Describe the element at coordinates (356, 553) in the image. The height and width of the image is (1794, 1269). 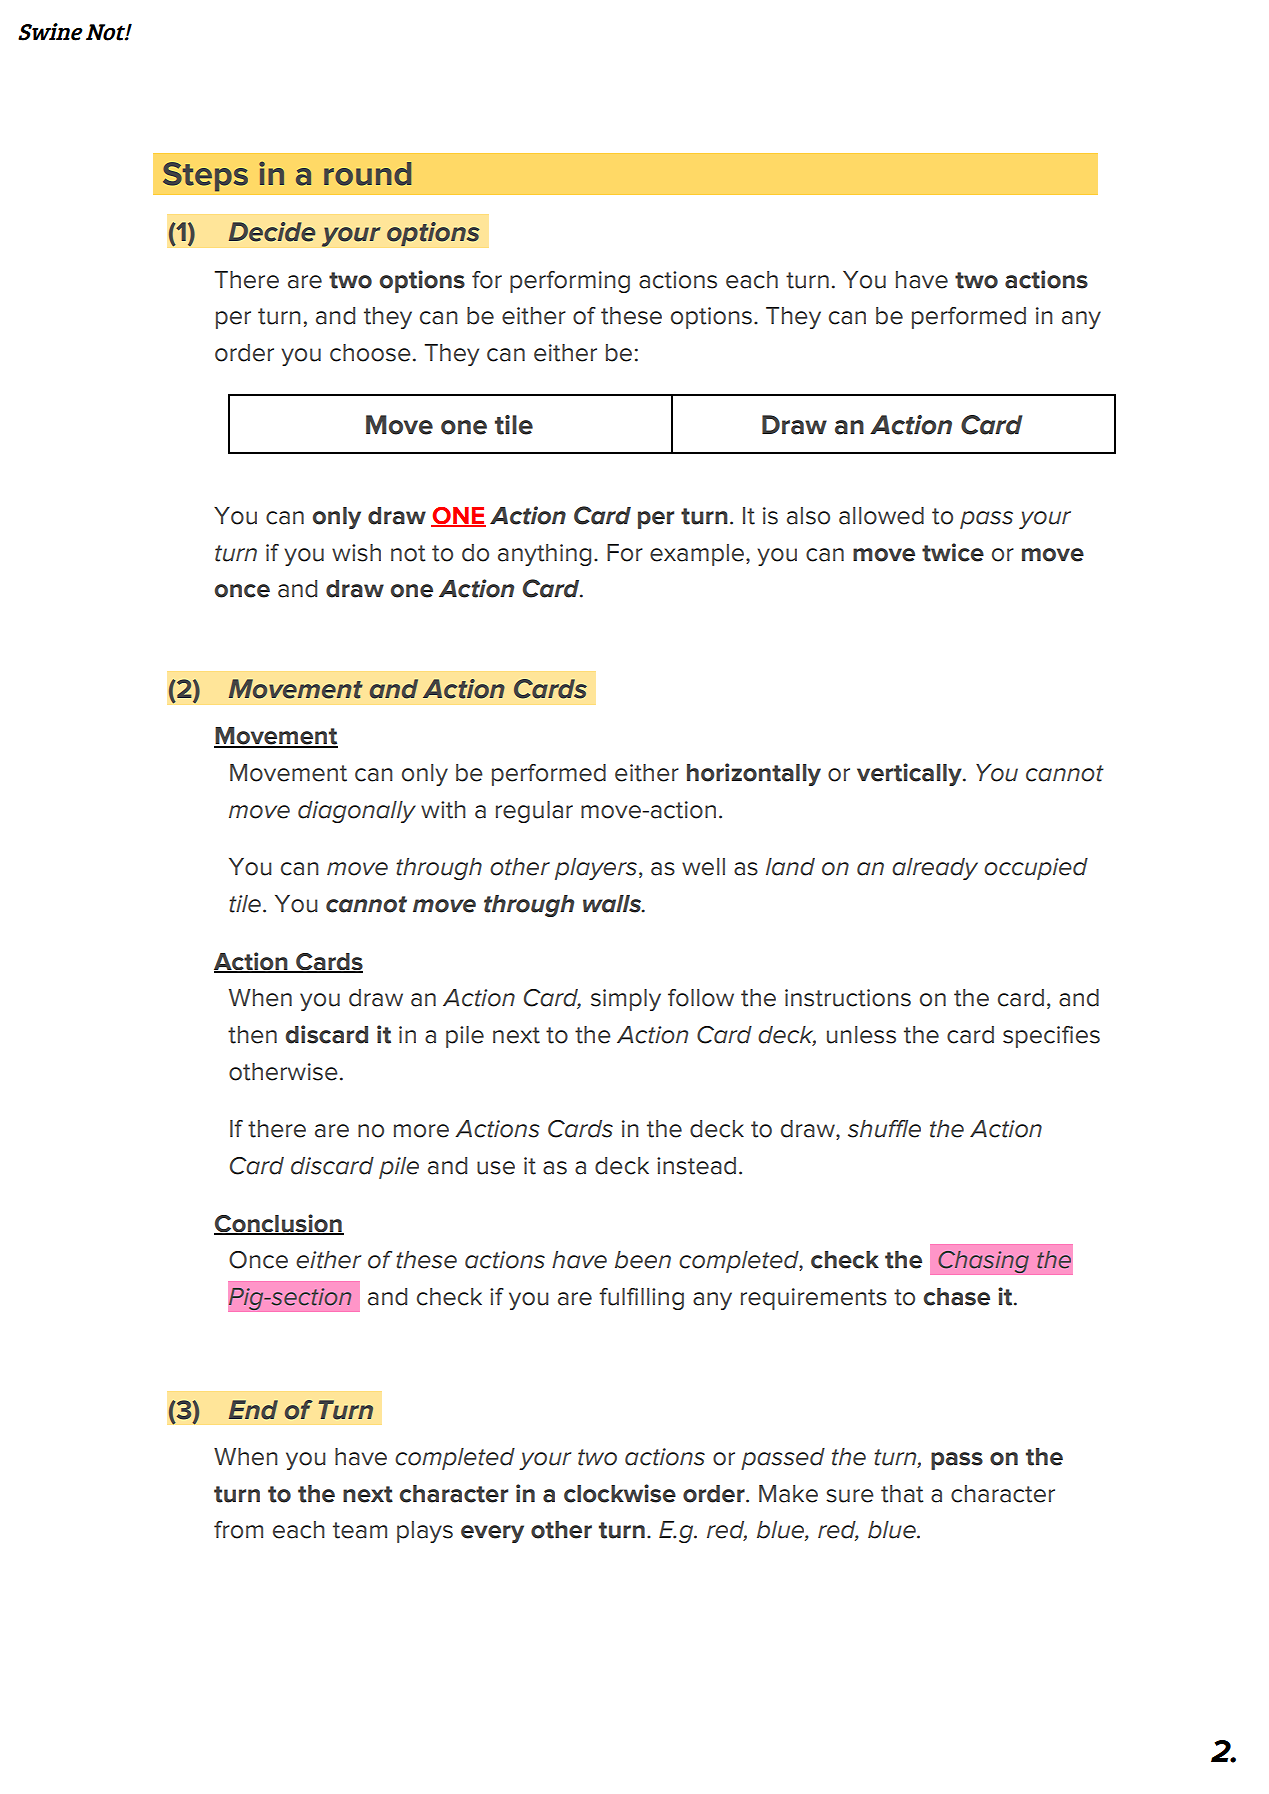
I see `wish` at that location.
